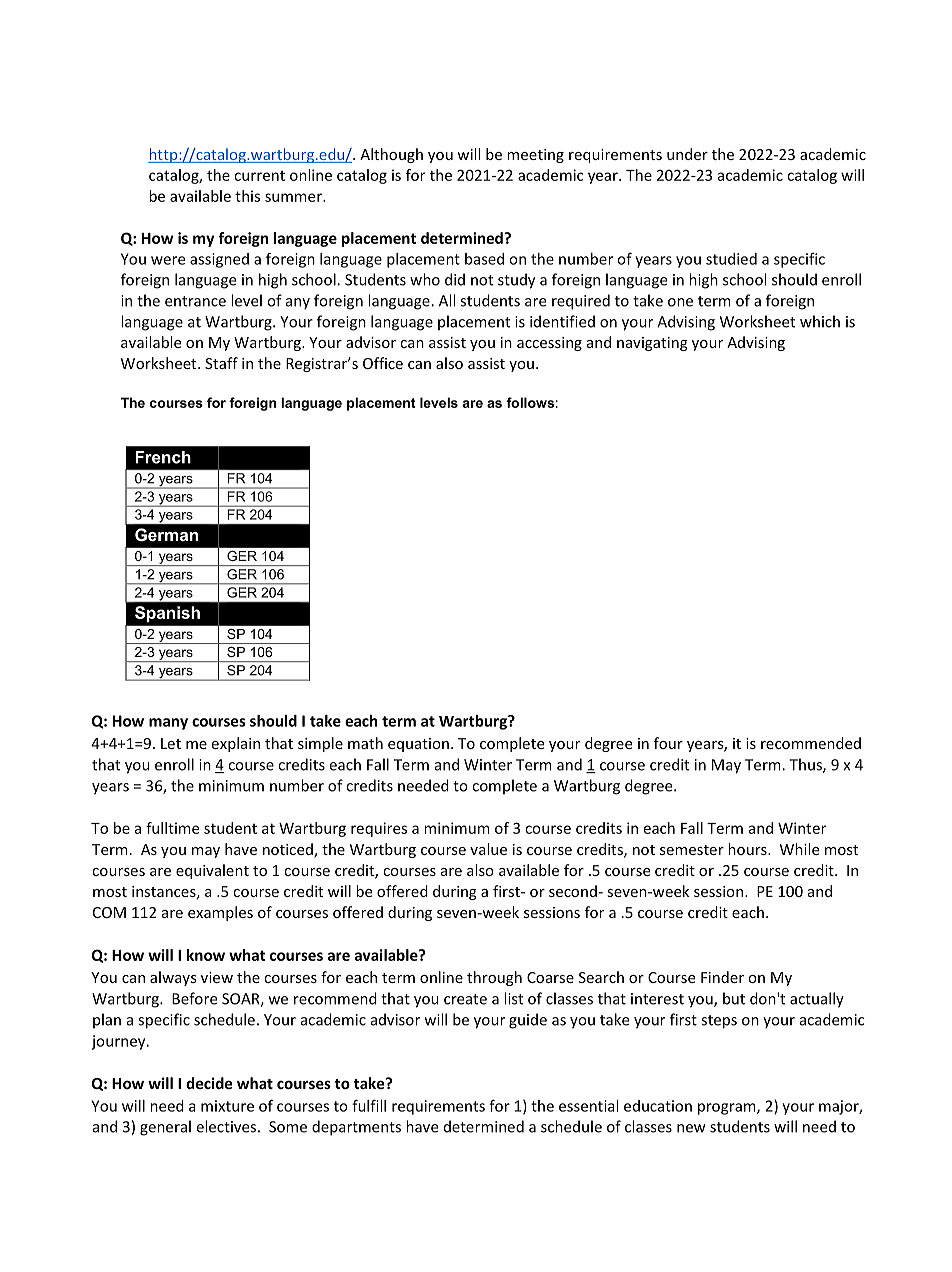  Describe the element at coordinates (209, 1083) in the screenshot. I see `decide` at that location.
